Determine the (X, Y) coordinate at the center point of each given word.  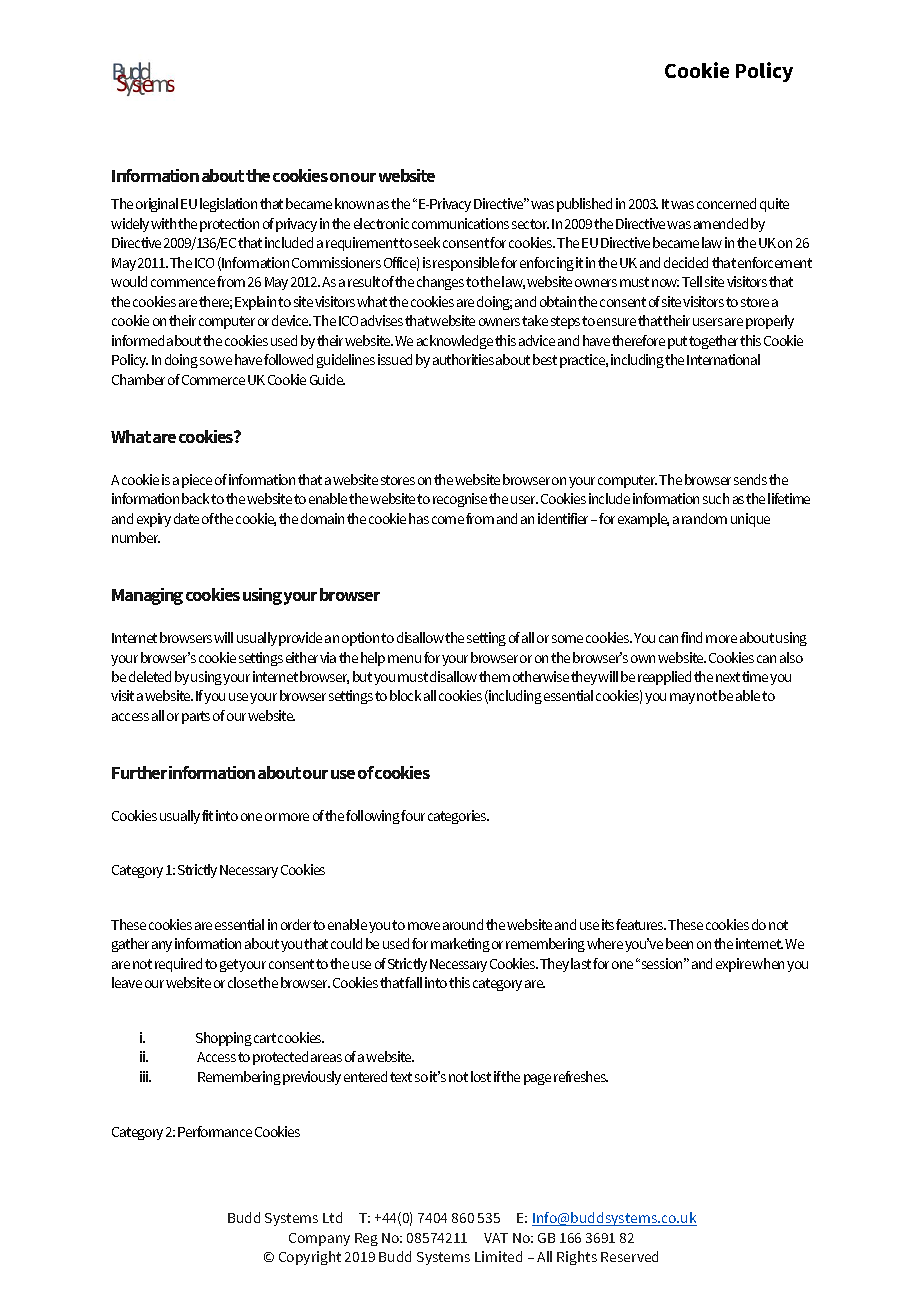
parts (196, 717)
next (728, 677)
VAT (496, 1238)
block (405, 695)
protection (229, 225)
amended (721, 223)
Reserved (629, 1256)
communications (460, 223)
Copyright (310, 1258)
